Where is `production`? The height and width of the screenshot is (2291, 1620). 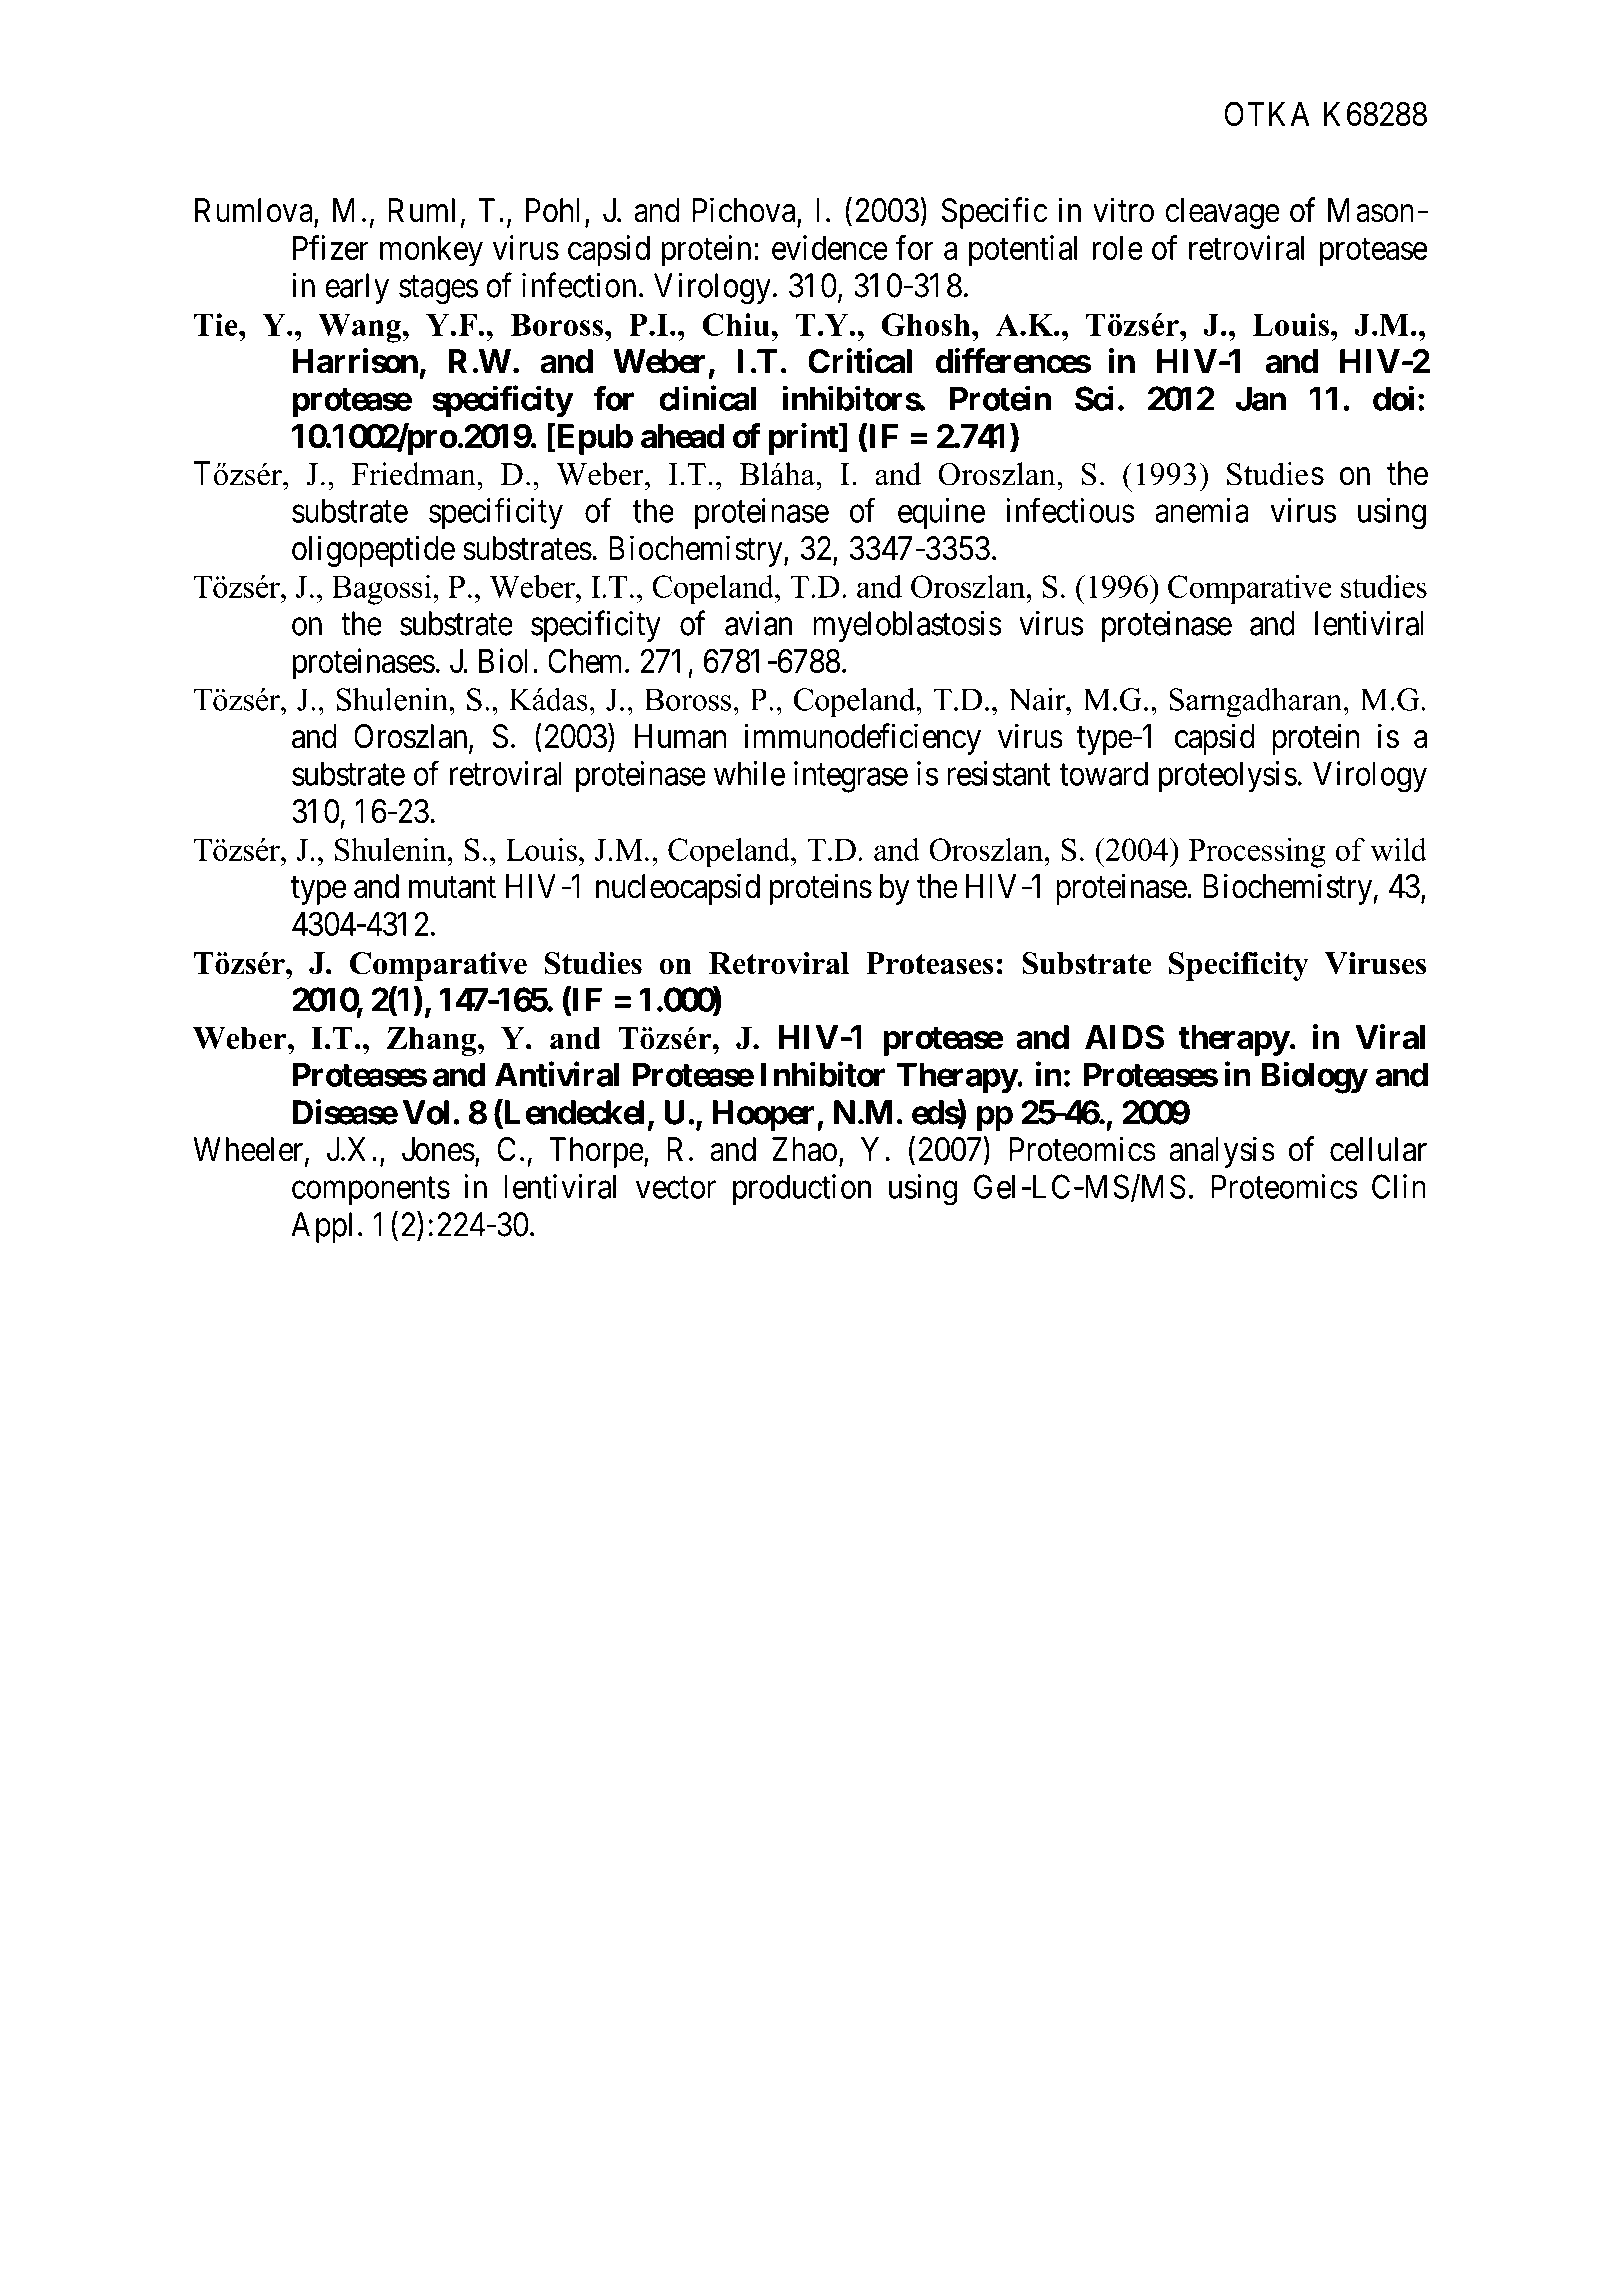
production is located at coordinates (802, 1189).
